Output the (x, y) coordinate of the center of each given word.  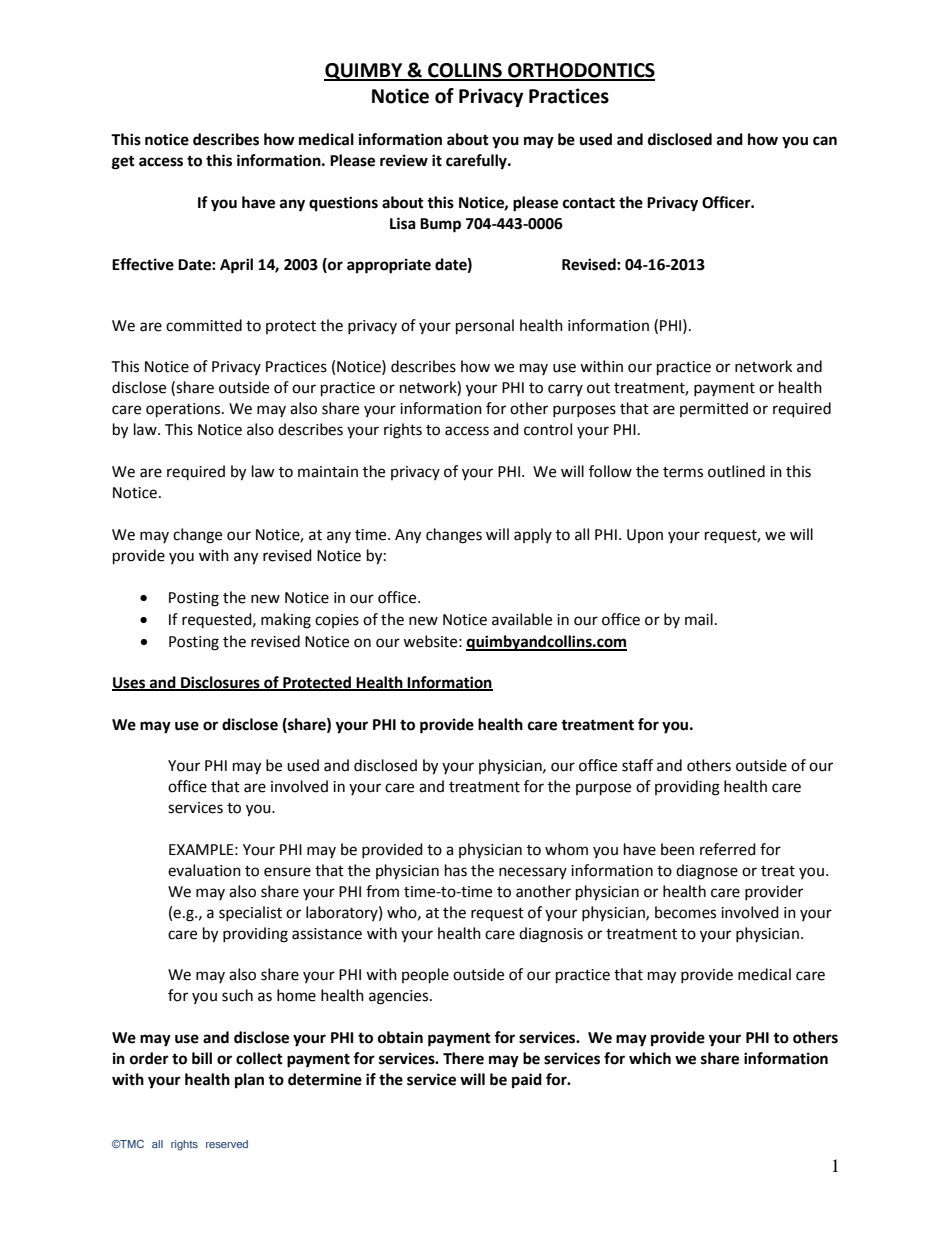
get (123, 163)
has (456, 870)
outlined (736, 471)
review (404, 160)
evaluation (204, 870)
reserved (227, 1144)
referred (728, 849)
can (825, 141)
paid (527, 1081)
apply (533, 535)
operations (184, 410)
